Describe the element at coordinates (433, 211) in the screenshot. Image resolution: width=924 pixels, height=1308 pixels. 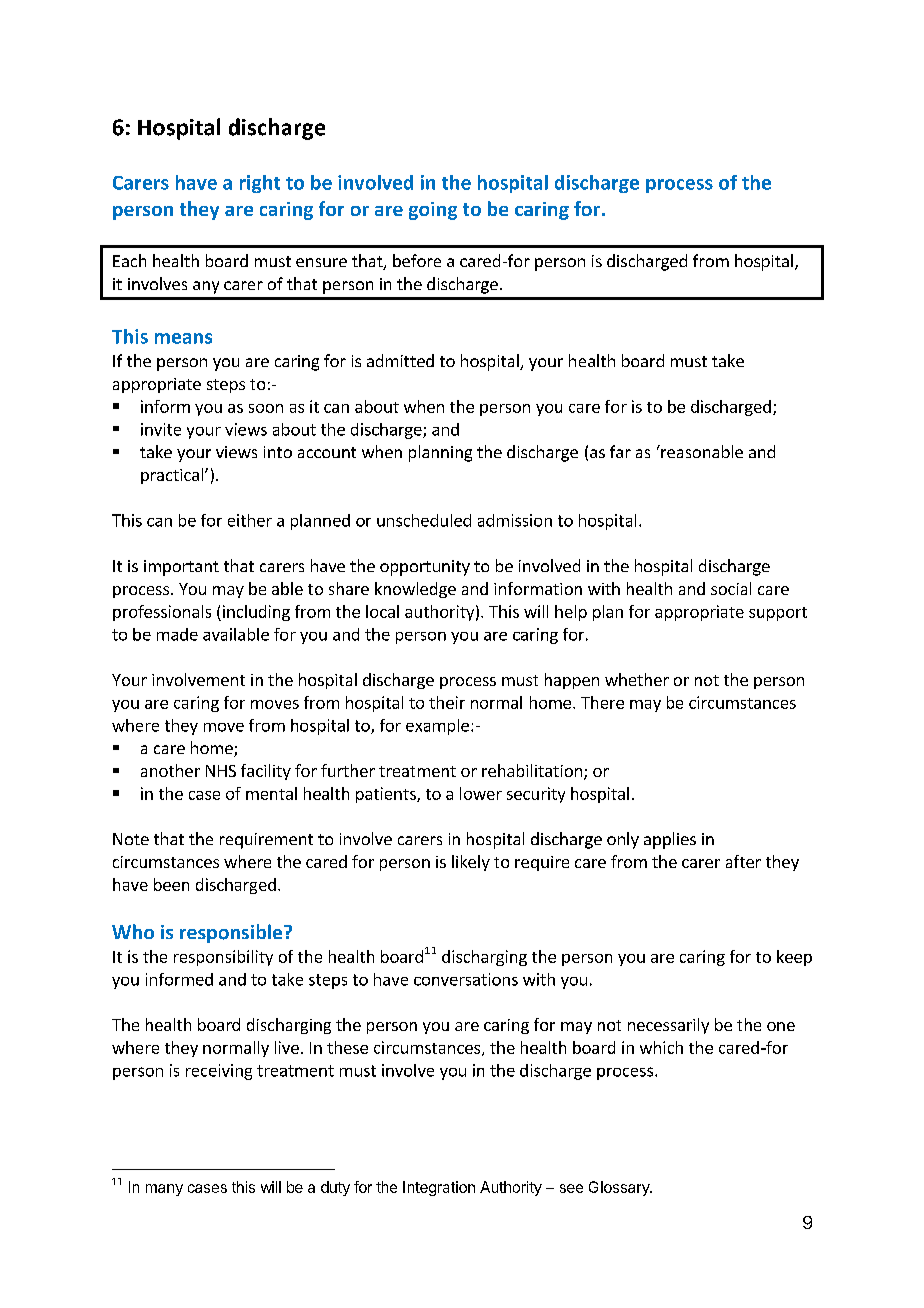
I see `going` at that location.
